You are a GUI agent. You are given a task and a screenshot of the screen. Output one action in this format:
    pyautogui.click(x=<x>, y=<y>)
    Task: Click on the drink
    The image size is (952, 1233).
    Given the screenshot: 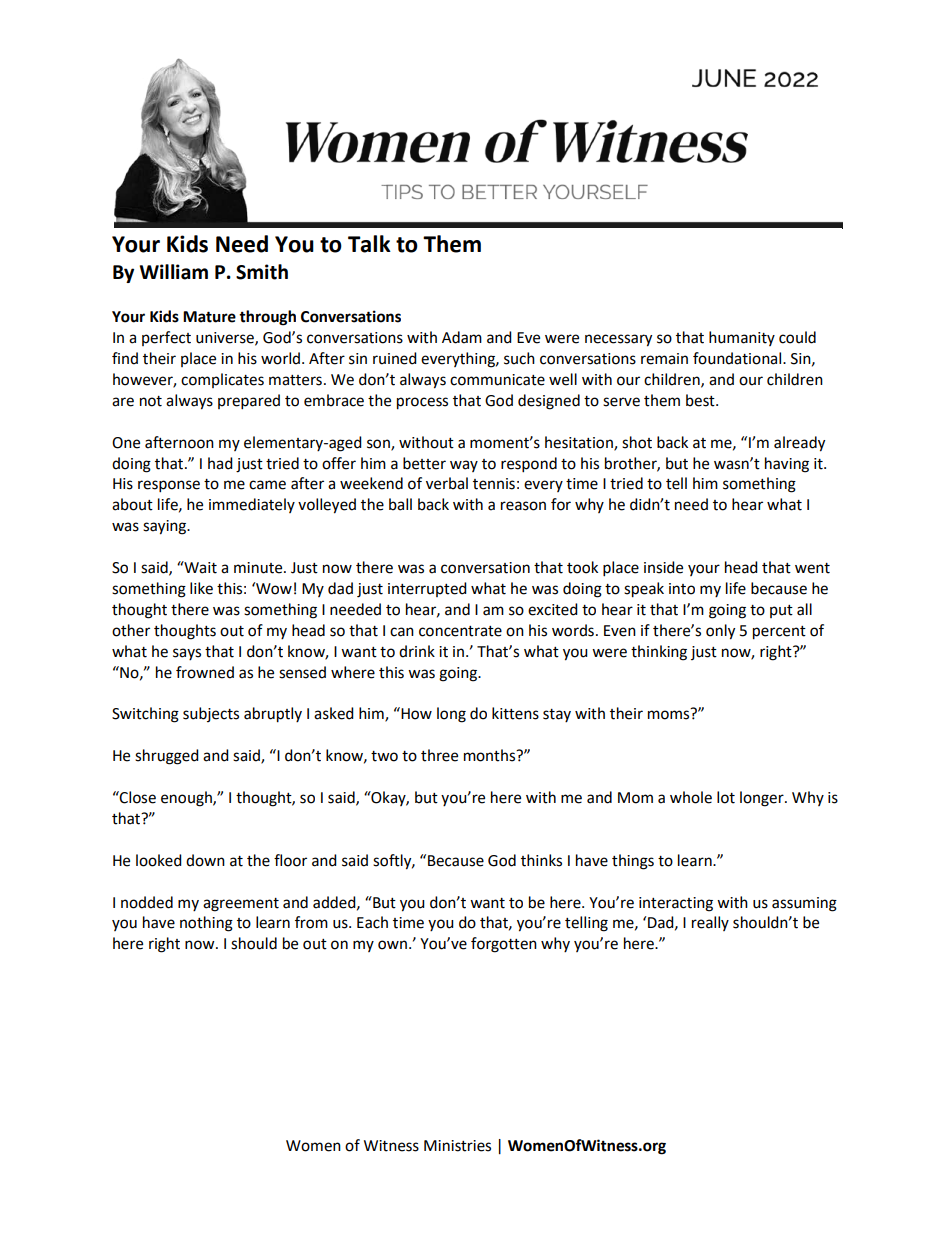 What is the action you would take?
    pyautogui.click(x=417, y=651)
